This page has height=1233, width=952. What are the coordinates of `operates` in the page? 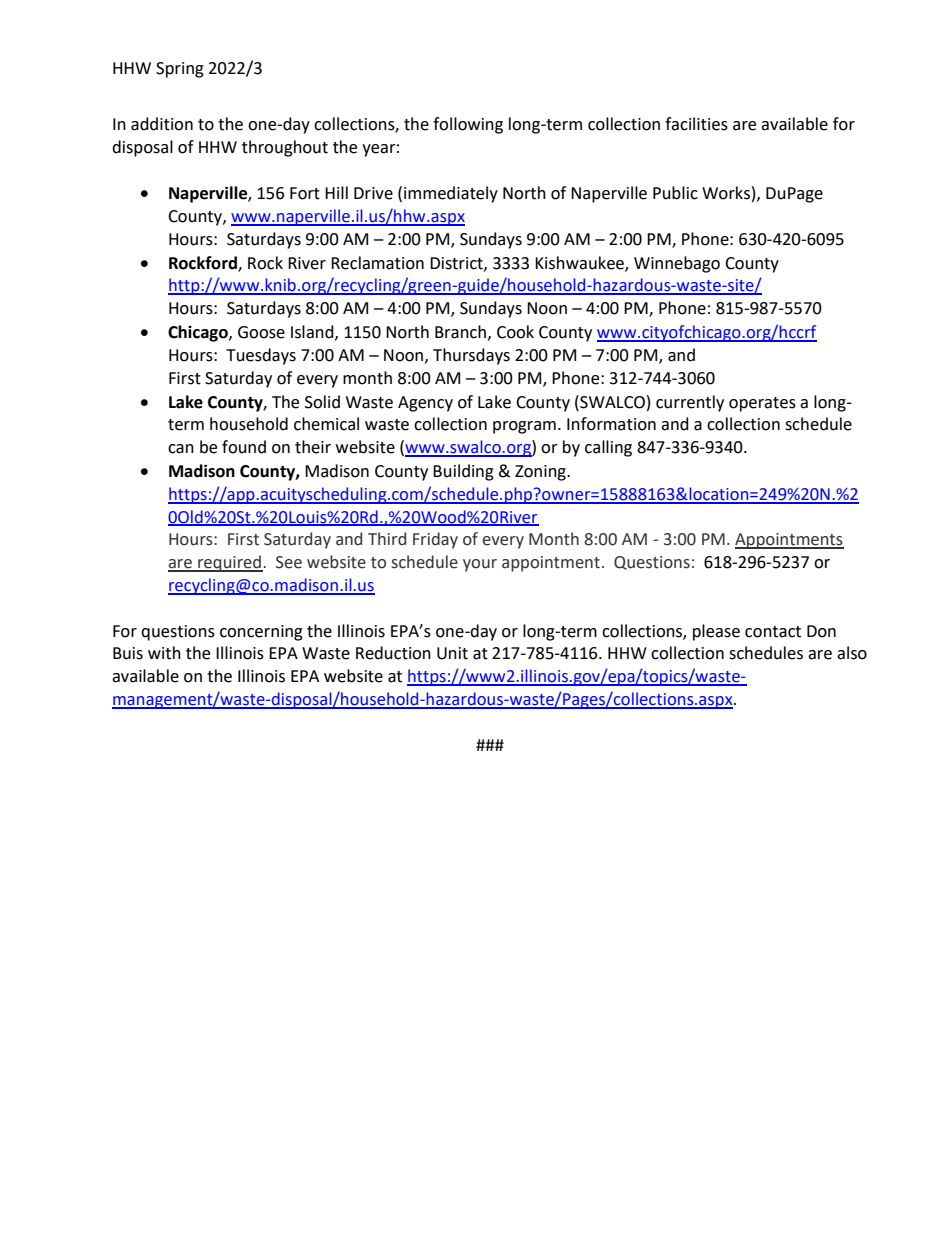 It's located at (762, 404).
